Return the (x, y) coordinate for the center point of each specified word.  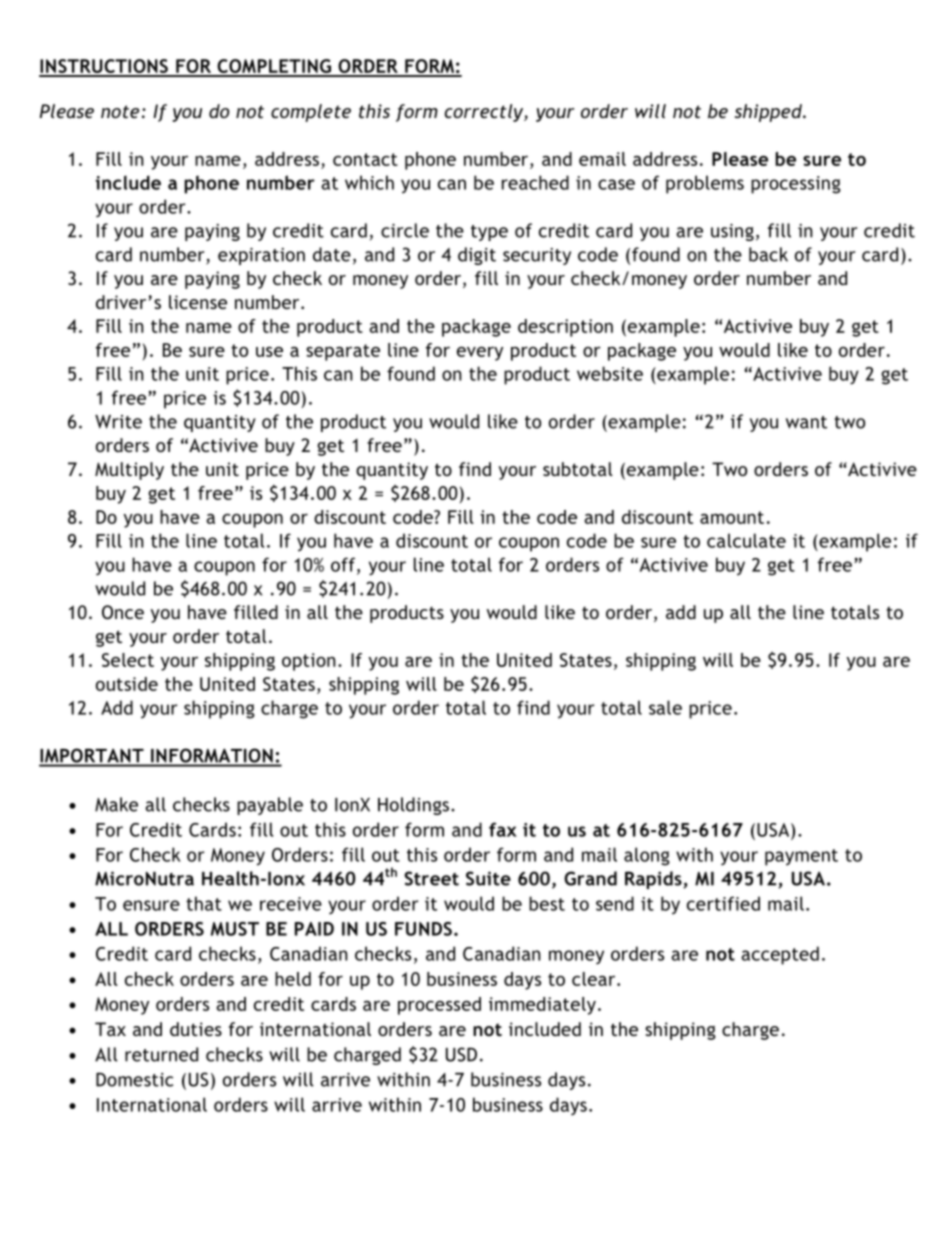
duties (196, 1029)
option (309, 662)
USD (461, 1054)
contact (365, 159)
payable (270, 806)
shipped (769, 113)
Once (123, 612)
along (647, 856)
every (480, 354)
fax (503, 829)
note (120, 111)
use (269, 352)
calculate (746, 540)
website (610, 373)
